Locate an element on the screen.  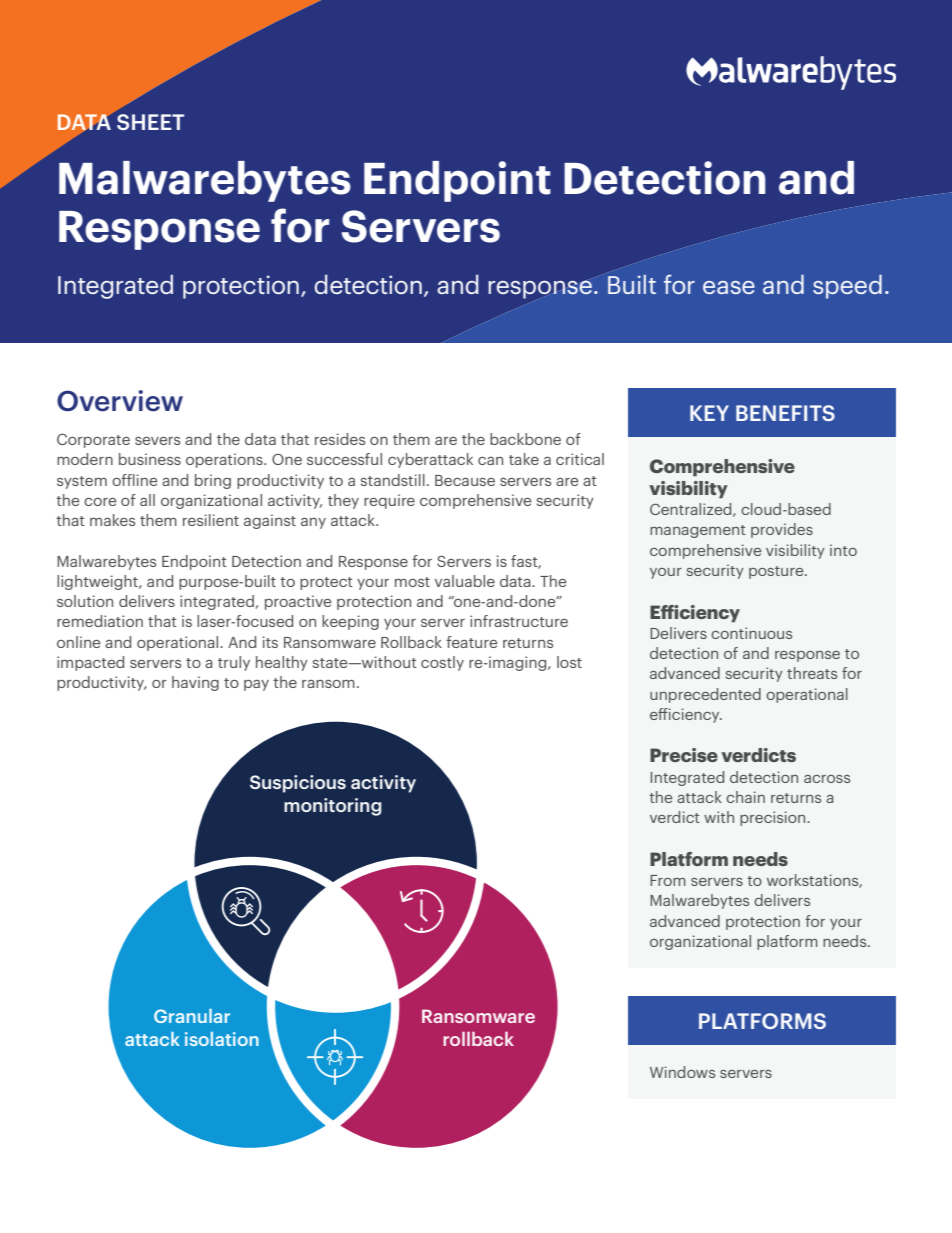
Windows is located at coordinates (682, 1072).
